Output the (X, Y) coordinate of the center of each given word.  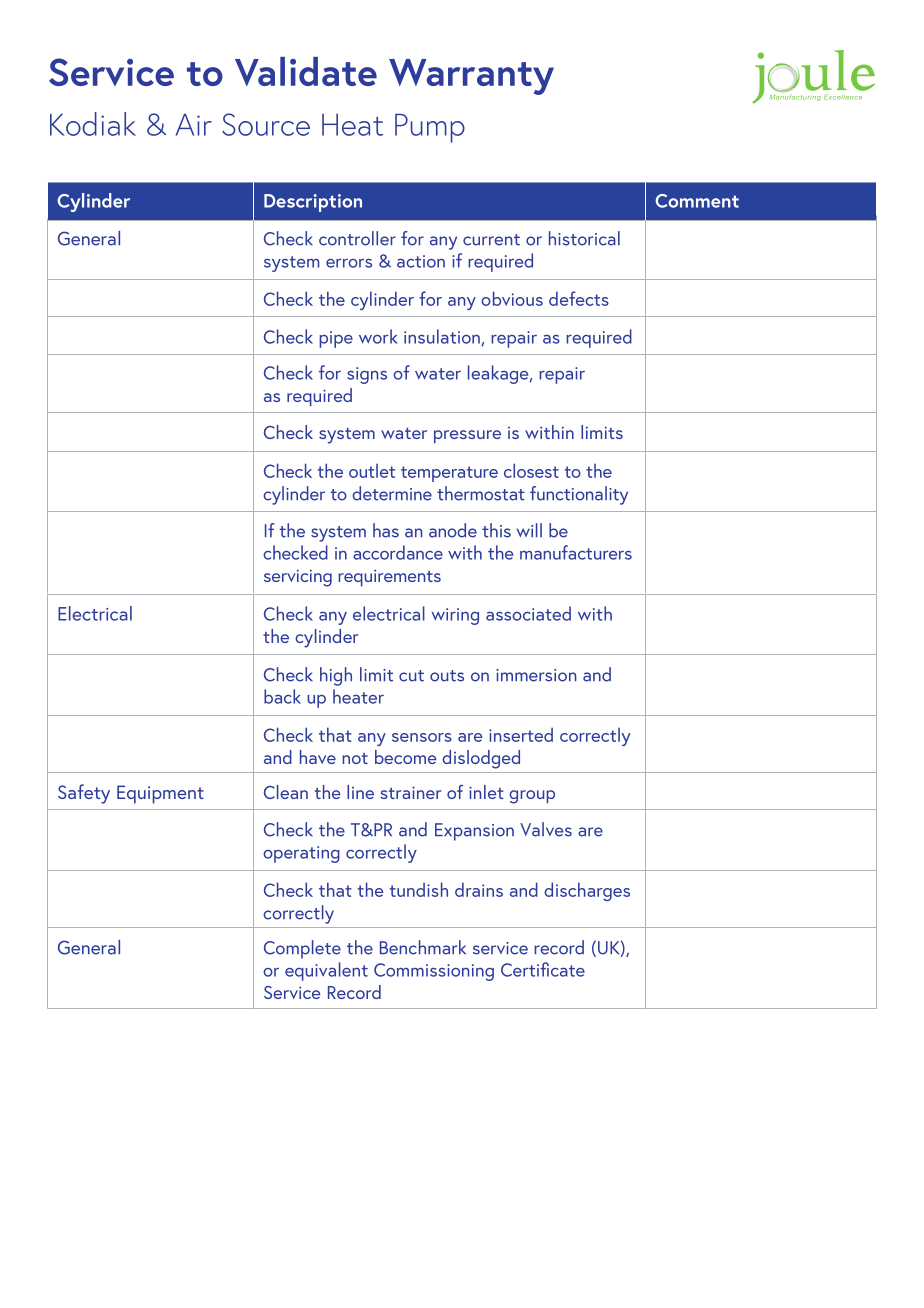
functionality (579, 495)
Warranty (471, 77)
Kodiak (93, 124)
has (386, 530)
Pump (430, 128)
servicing (298, 578)
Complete (302, 949)
